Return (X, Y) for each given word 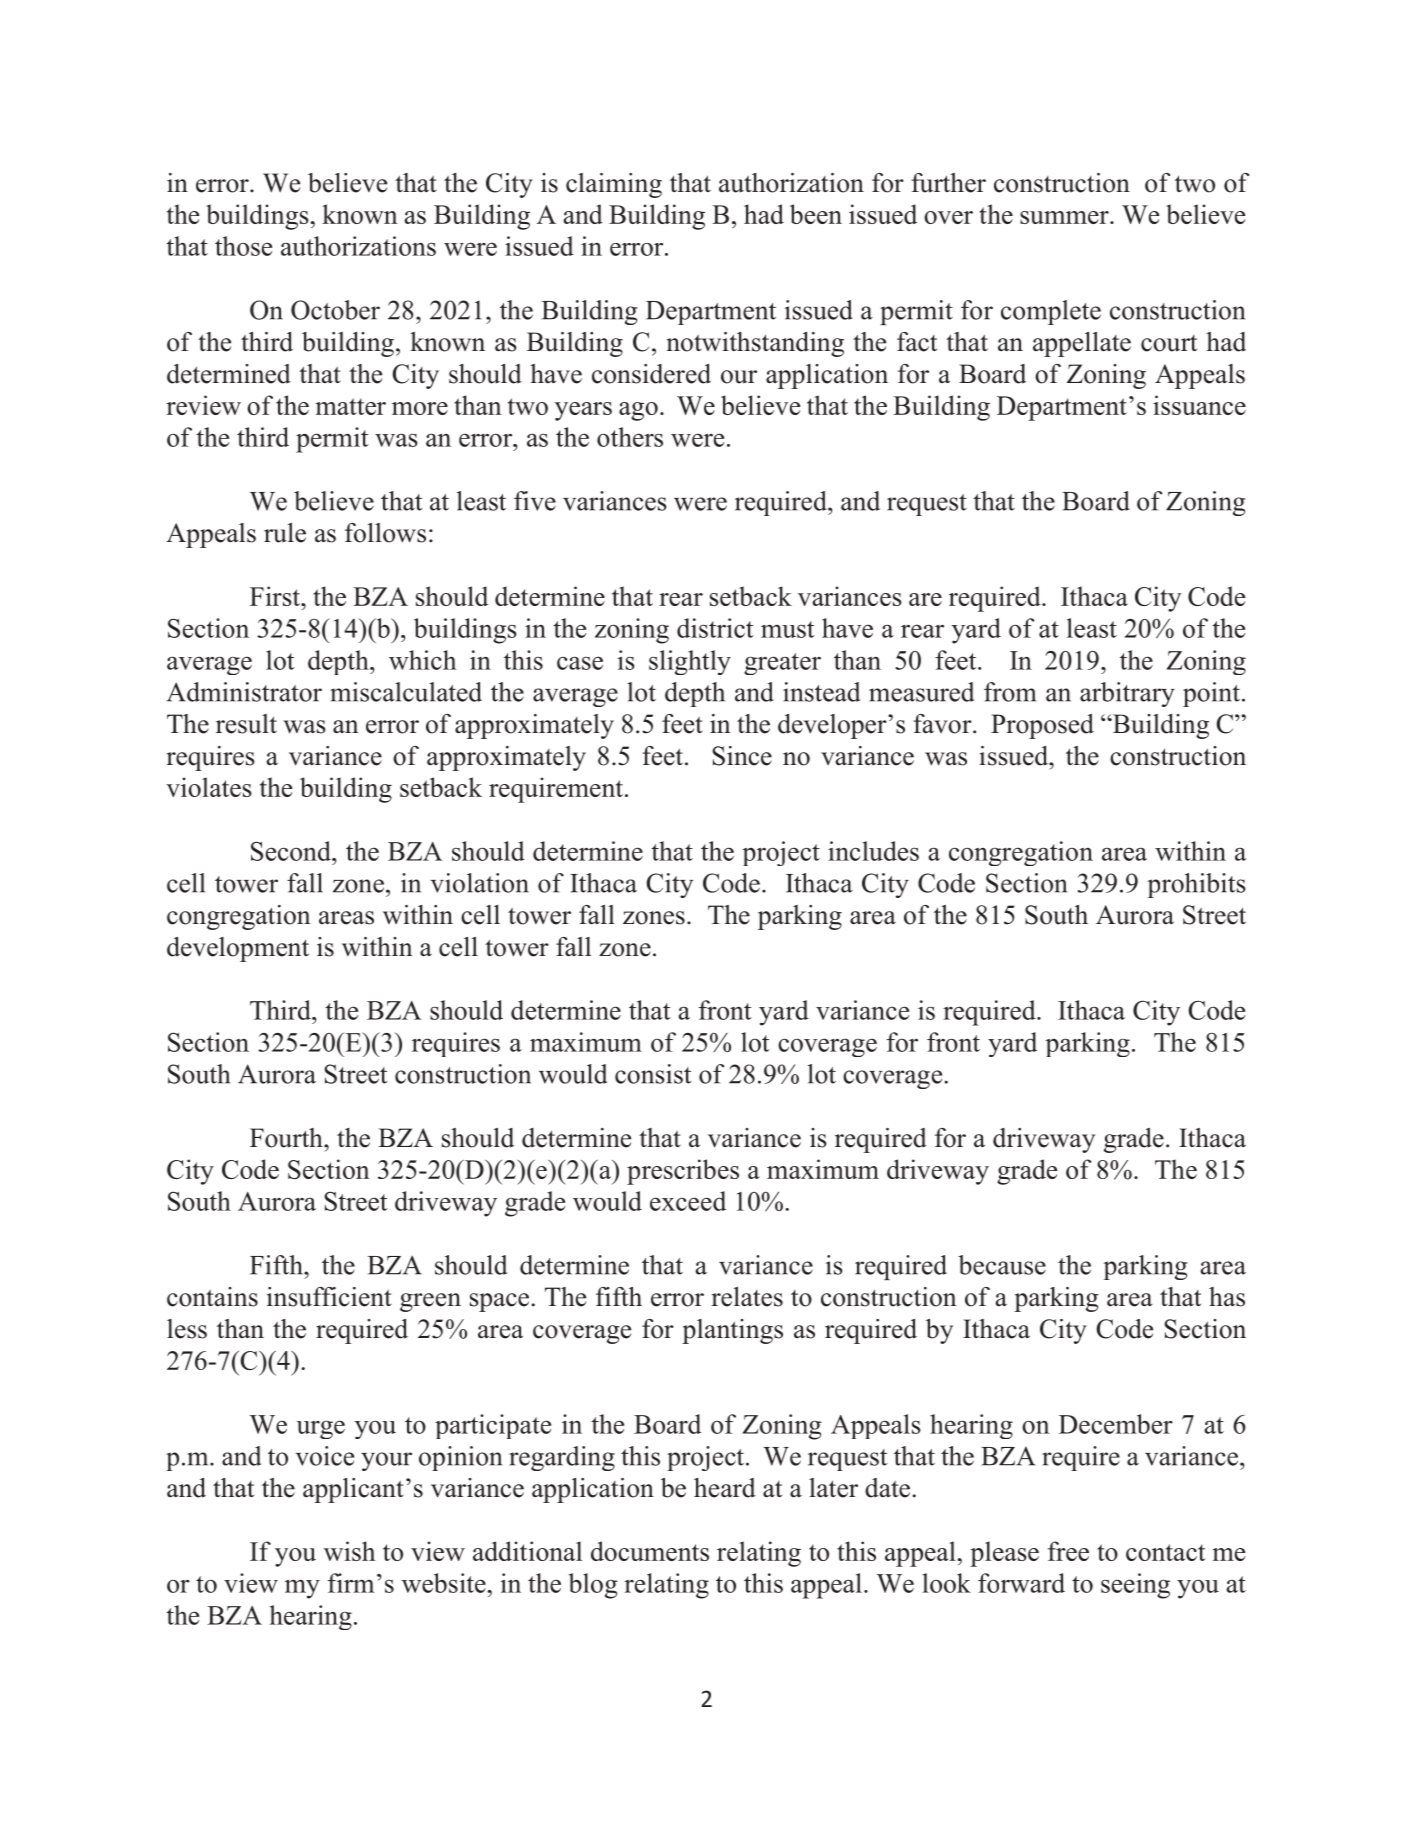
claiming (614, 185)
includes (873, 851)
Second (292, 851)
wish (349, 1551)
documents (650, 1551)
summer (1065, 217)
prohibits (1196, 885)
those (243, 246)
